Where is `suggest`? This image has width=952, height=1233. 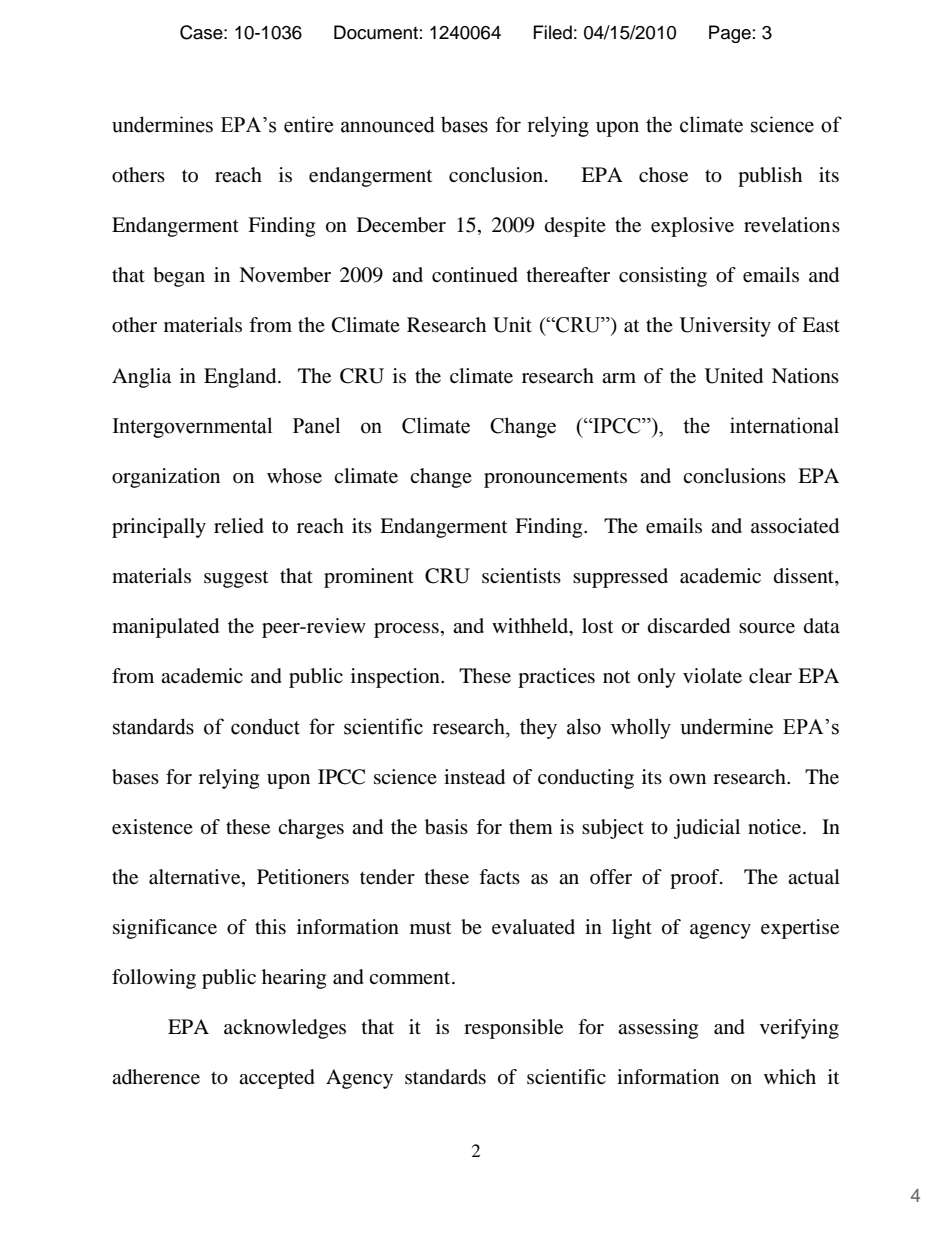
suggest is located at coordinates (236, 579).
